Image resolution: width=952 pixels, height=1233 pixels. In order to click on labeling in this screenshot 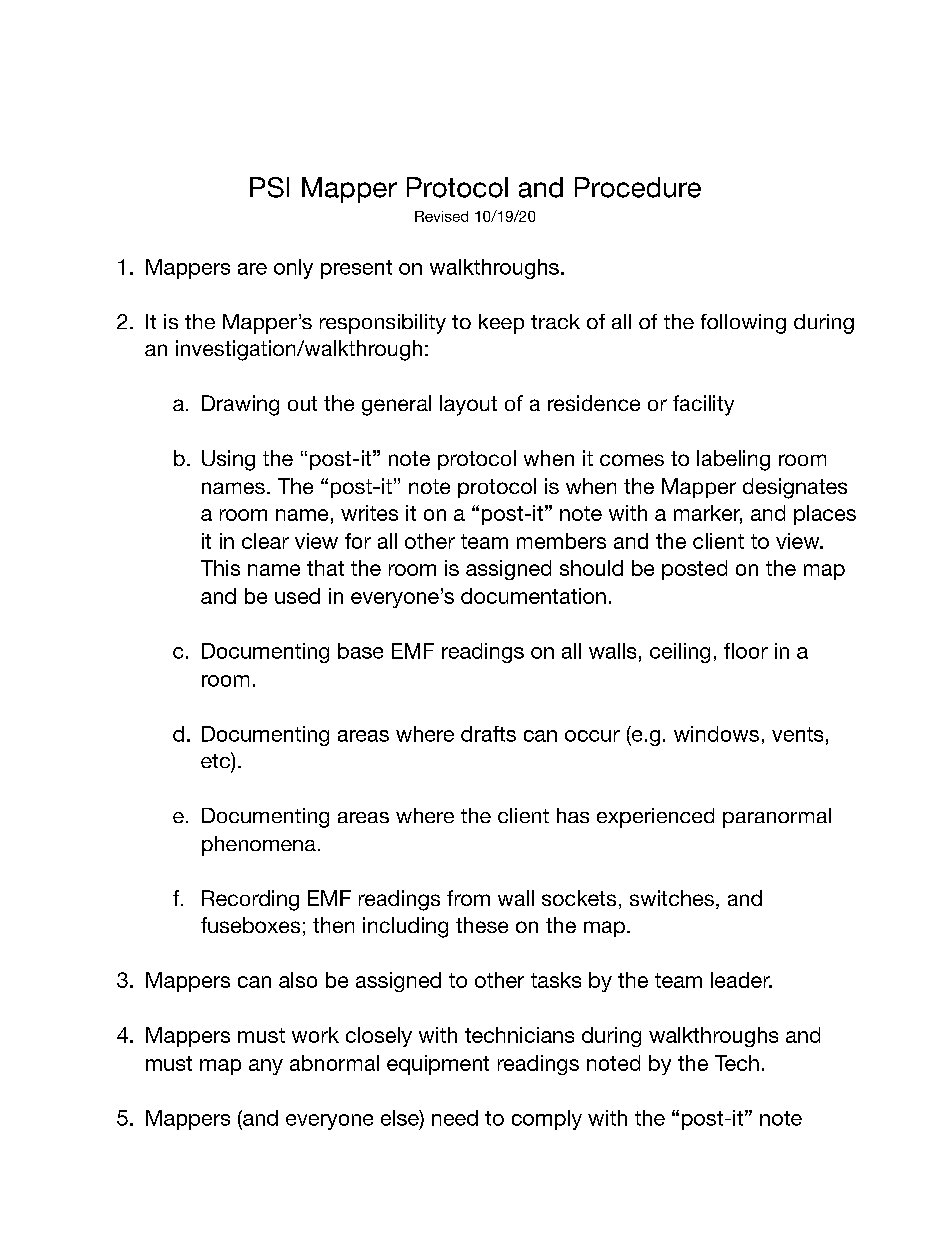, I will do `click(733, 460)`.
